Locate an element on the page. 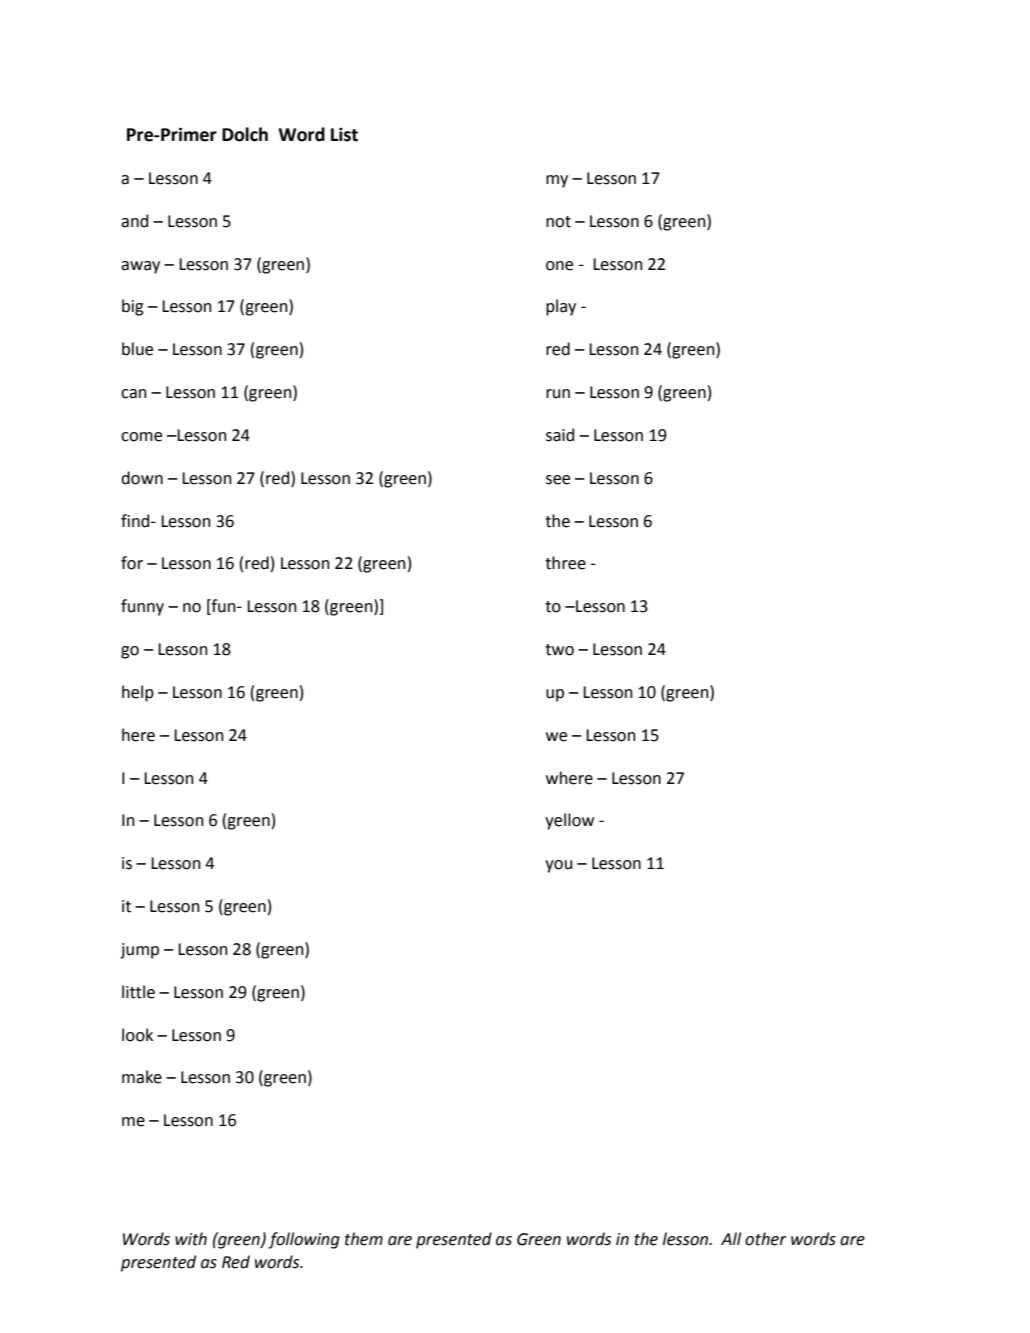  run is located at coordinates (558, 394).
